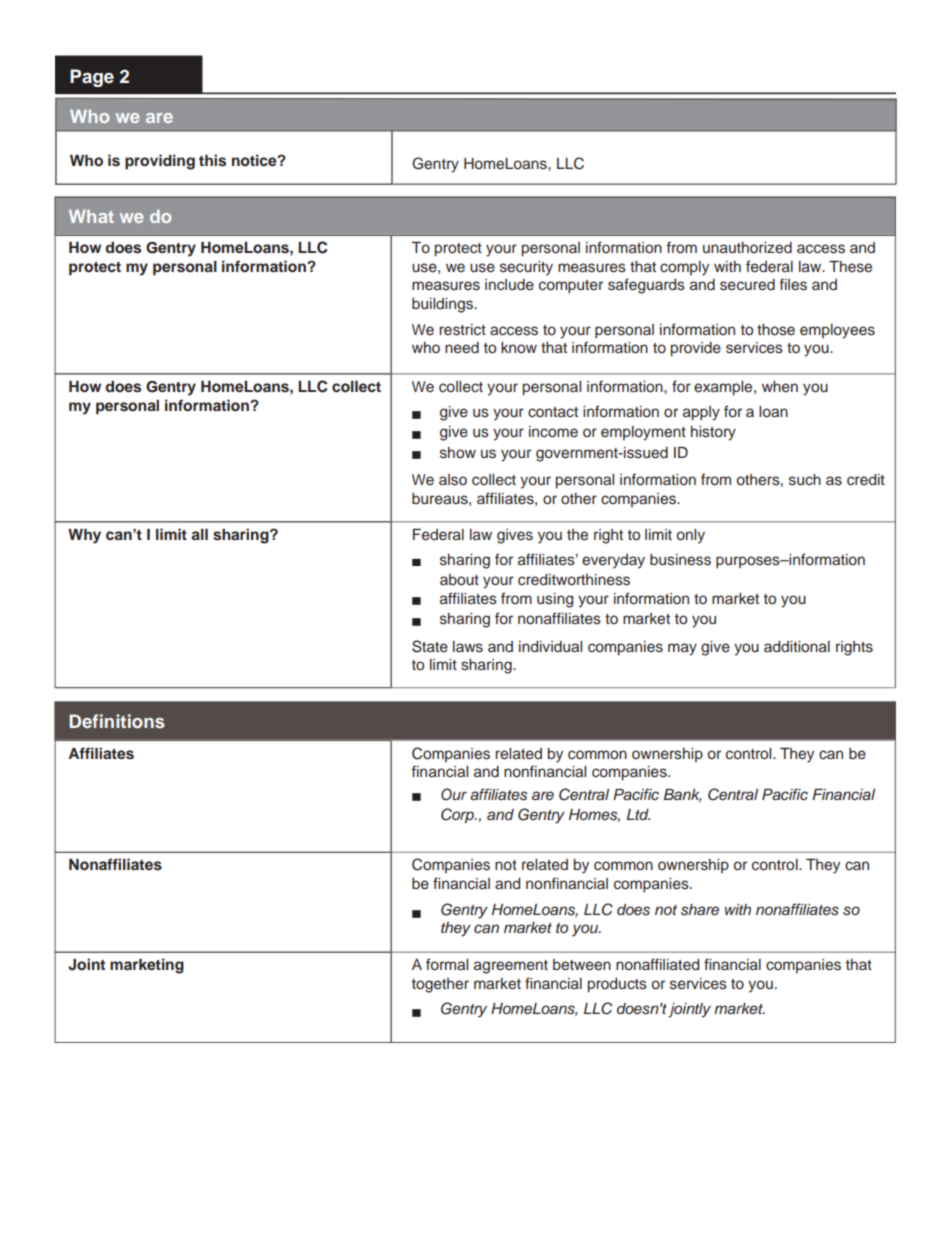 Image resolution: width=952 pixels, height=1233 pixels. I want to click on formal, so click(447, 964).
